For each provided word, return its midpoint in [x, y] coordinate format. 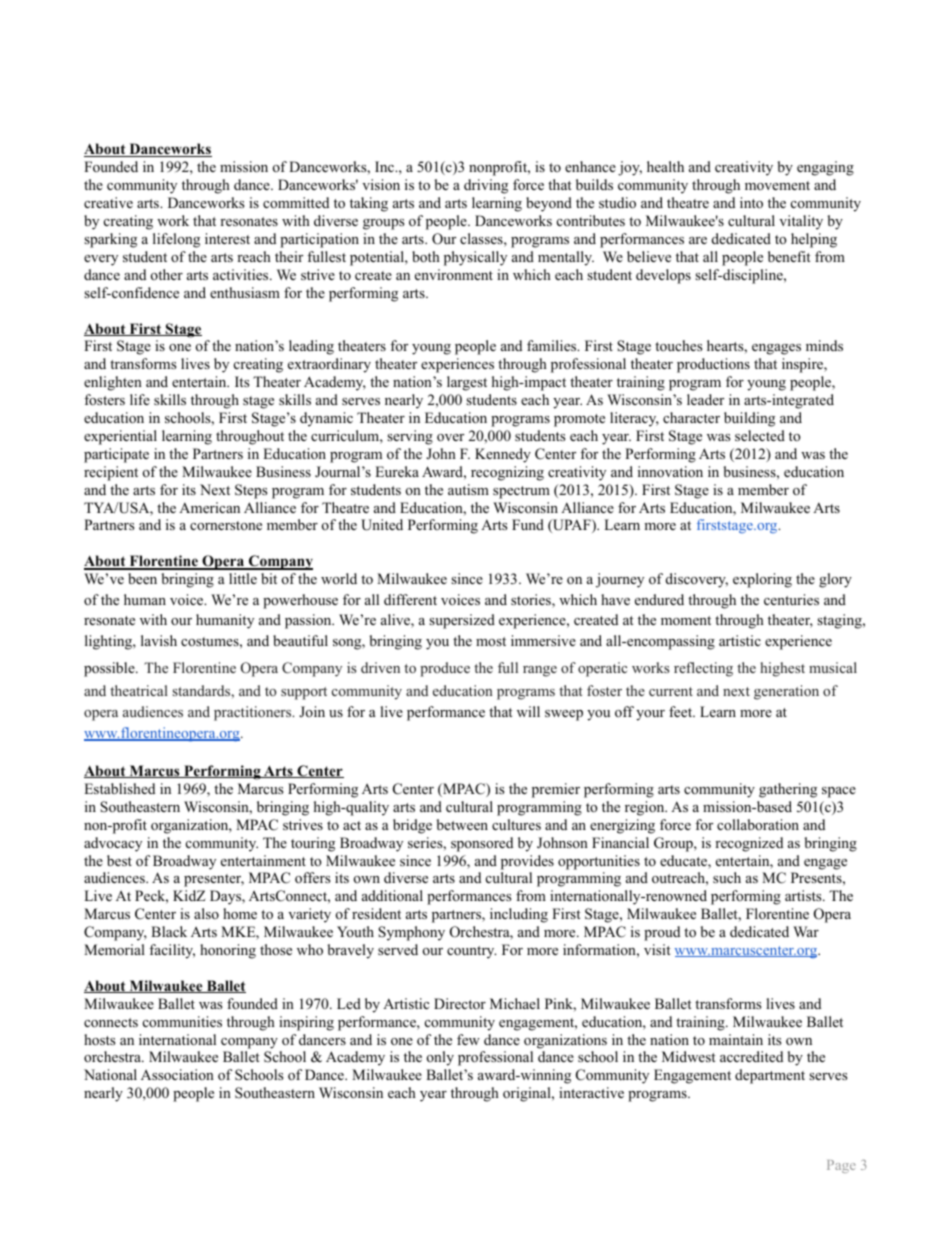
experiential [120, 437]
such [727, 877]
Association [177, 1075]
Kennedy [503, 455]
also [206, 913]
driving [486, 186]
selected [760, 435]
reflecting [703, 669]
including [519, 915]
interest [227, 238]
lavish [159, 640]
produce [445, 669]
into [751, 203]
